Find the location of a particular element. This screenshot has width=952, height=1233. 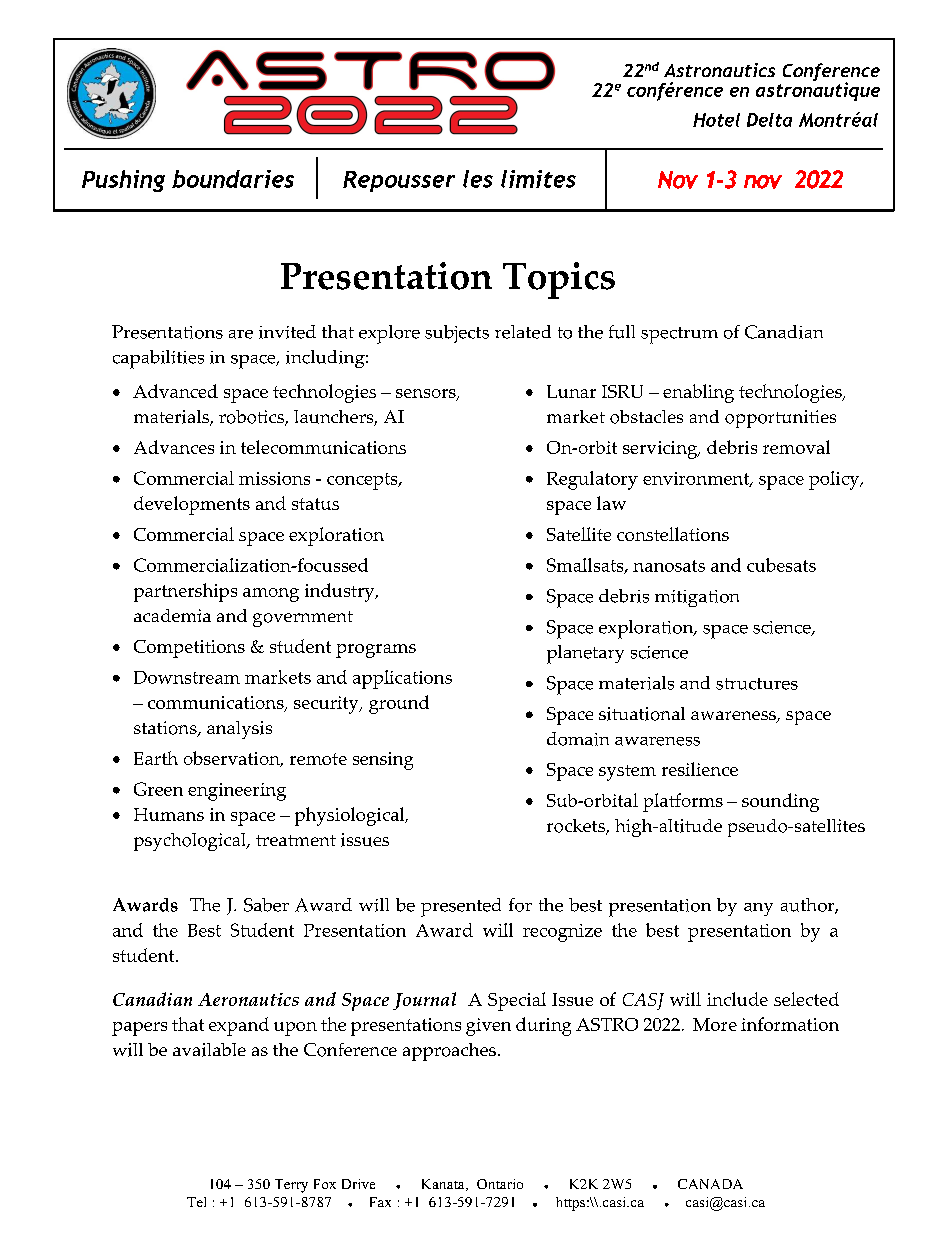

environment is located at coordinates (697, 479).
